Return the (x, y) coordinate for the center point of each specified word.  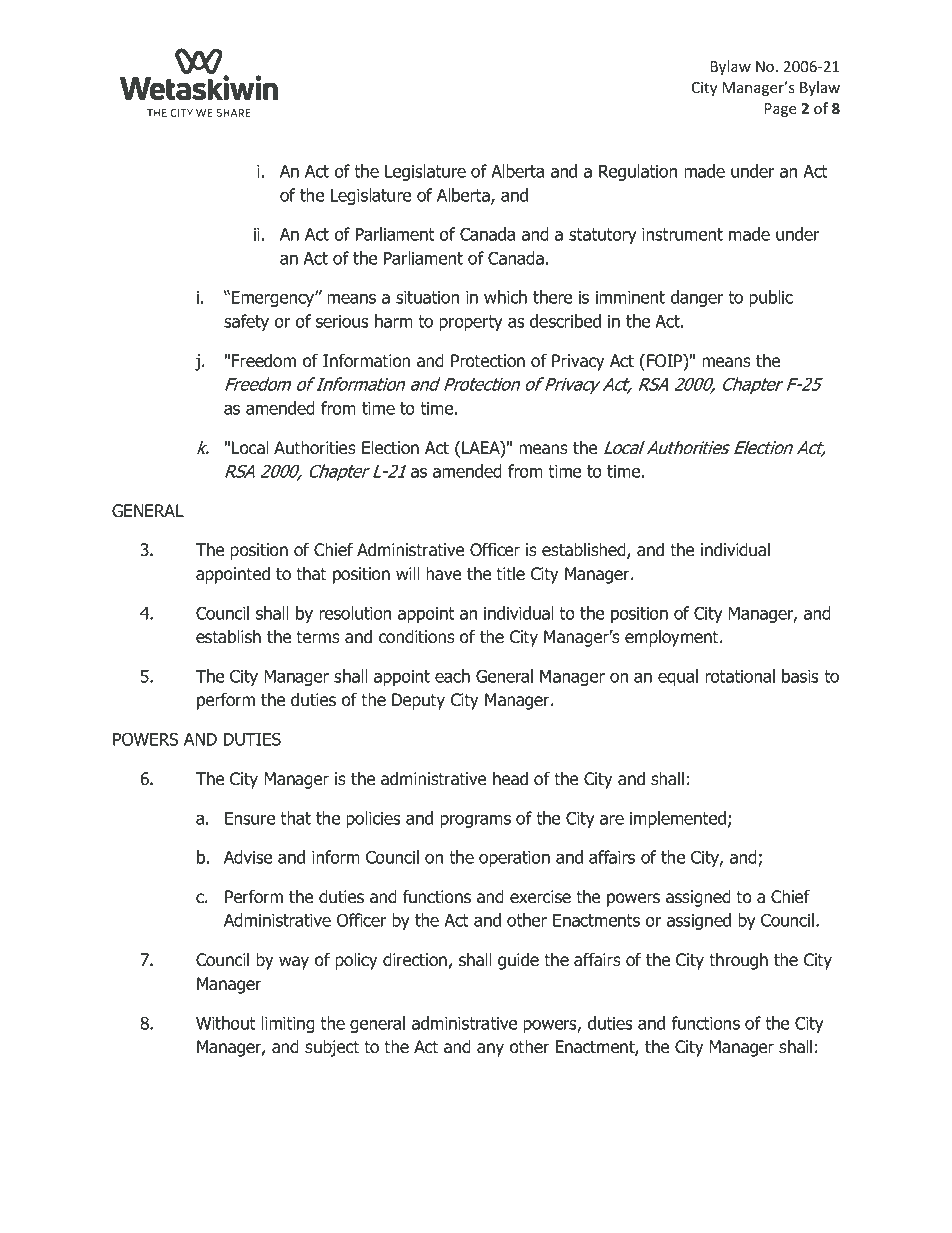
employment (673, 638)
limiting (288, 1024)
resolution (355, 613)
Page (781, 110)
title (510, 574)
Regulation (638, 172)
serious (342, 321)
